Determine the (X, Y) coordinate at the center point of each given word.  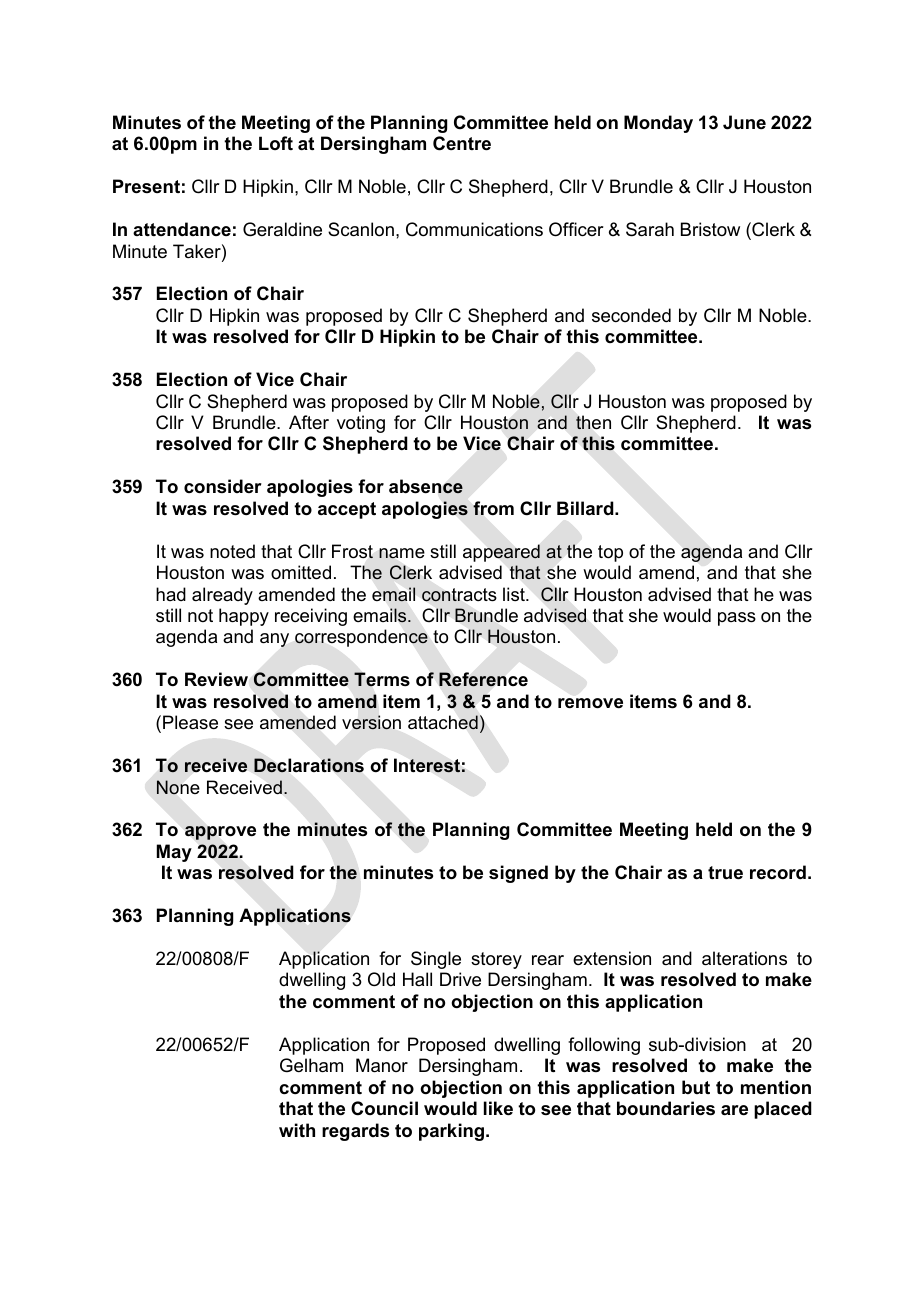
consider (223, 486)
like (498, 1108)
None (178, 787)
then (593, 422)
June (744, 122)
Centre (462, 143)
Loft (276, 143)
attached (443, 722)
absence (426, 486)
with (297, 1130)
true (725, 873)
